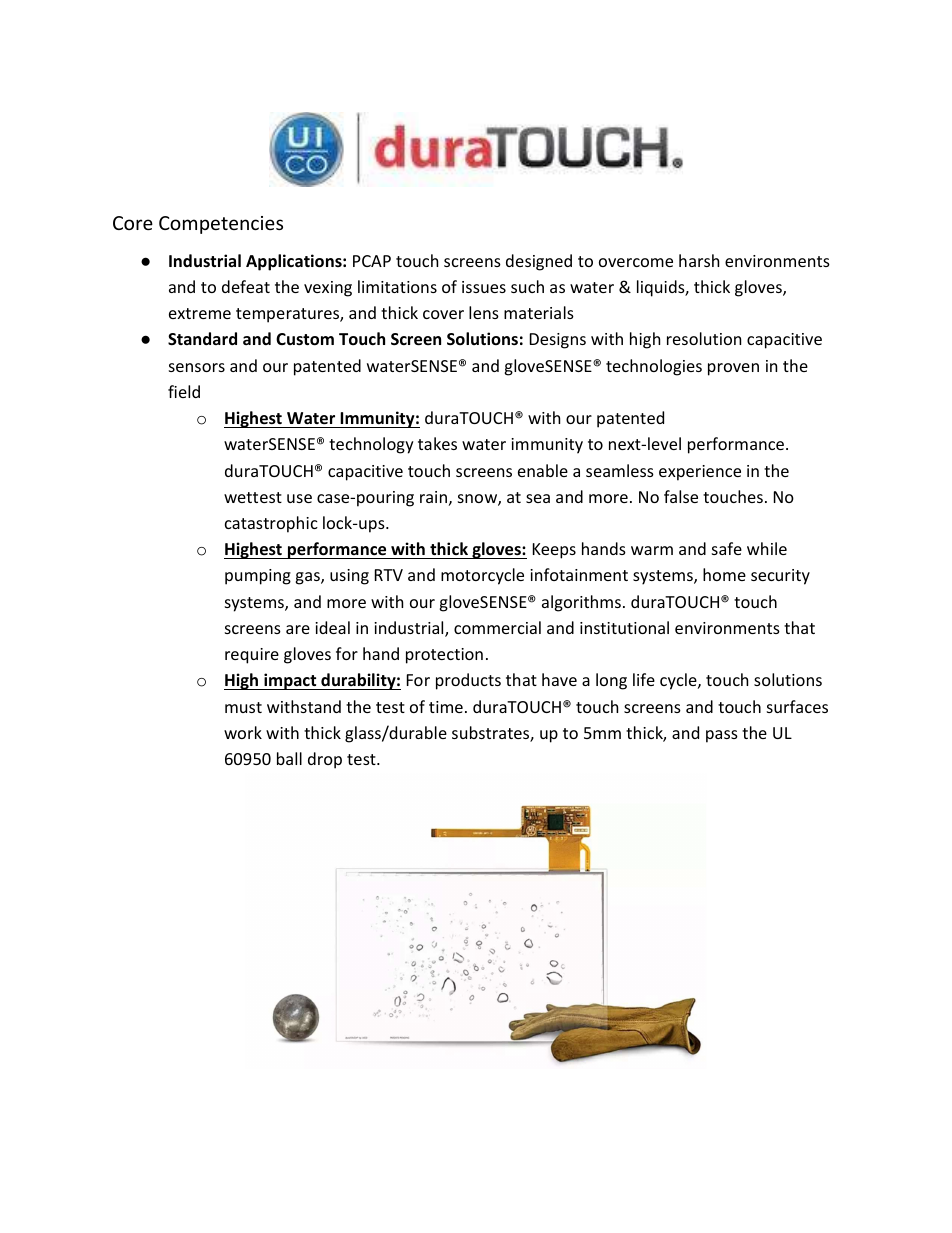 The image size is (952, 1233). What do you see at coordinates (733, 369) in the screenshot?
I see `proven` at bounding box center [733, 369].
